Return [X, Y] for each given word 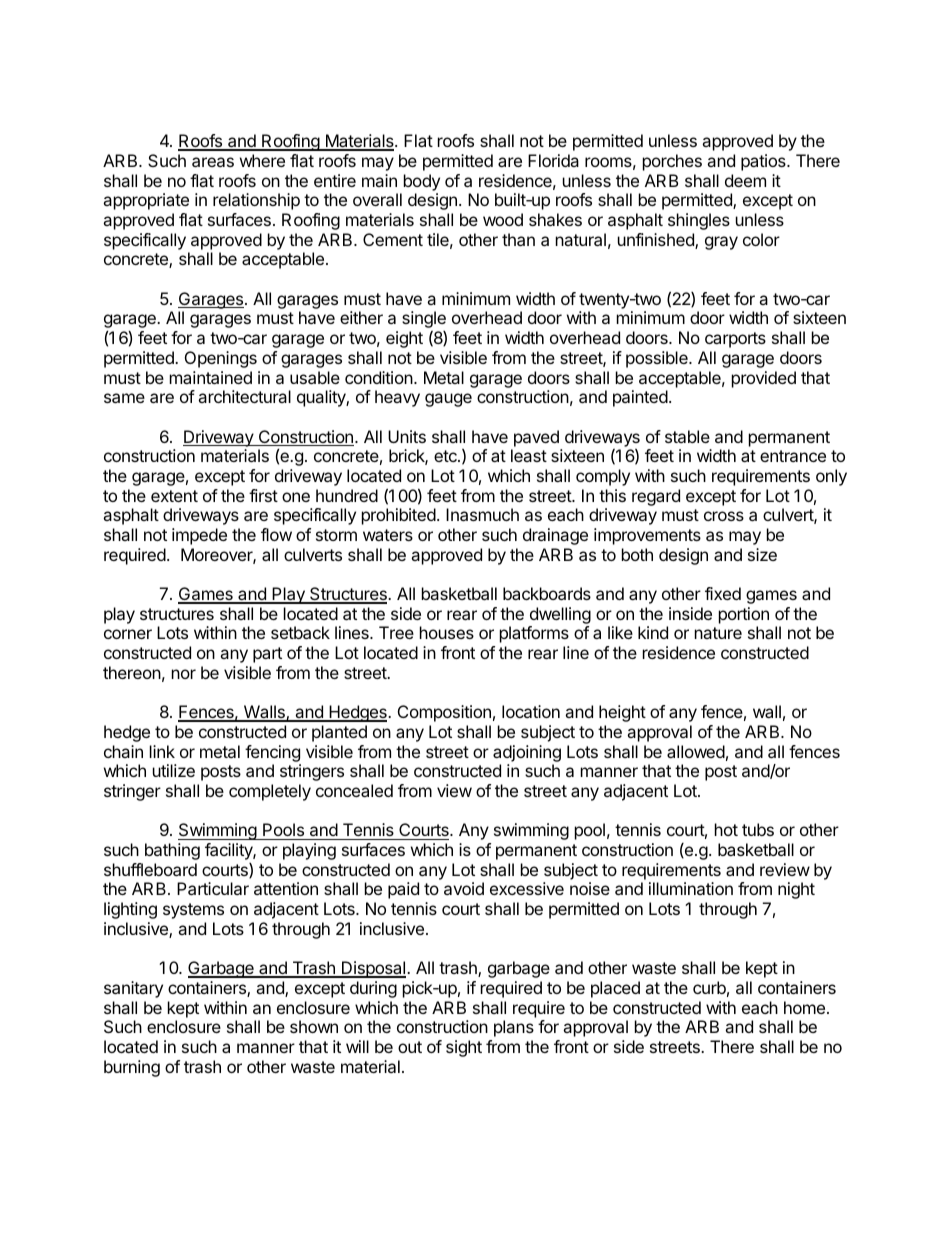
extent [174, 496]
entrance [793, 456]
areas [213, 162]
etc [446, 456]
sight [464, 1048]
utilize [174, 770]
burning [132, 1068]
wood [503, 219]
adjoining [527, 753]
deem [745, 180]
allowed [696, 751]
